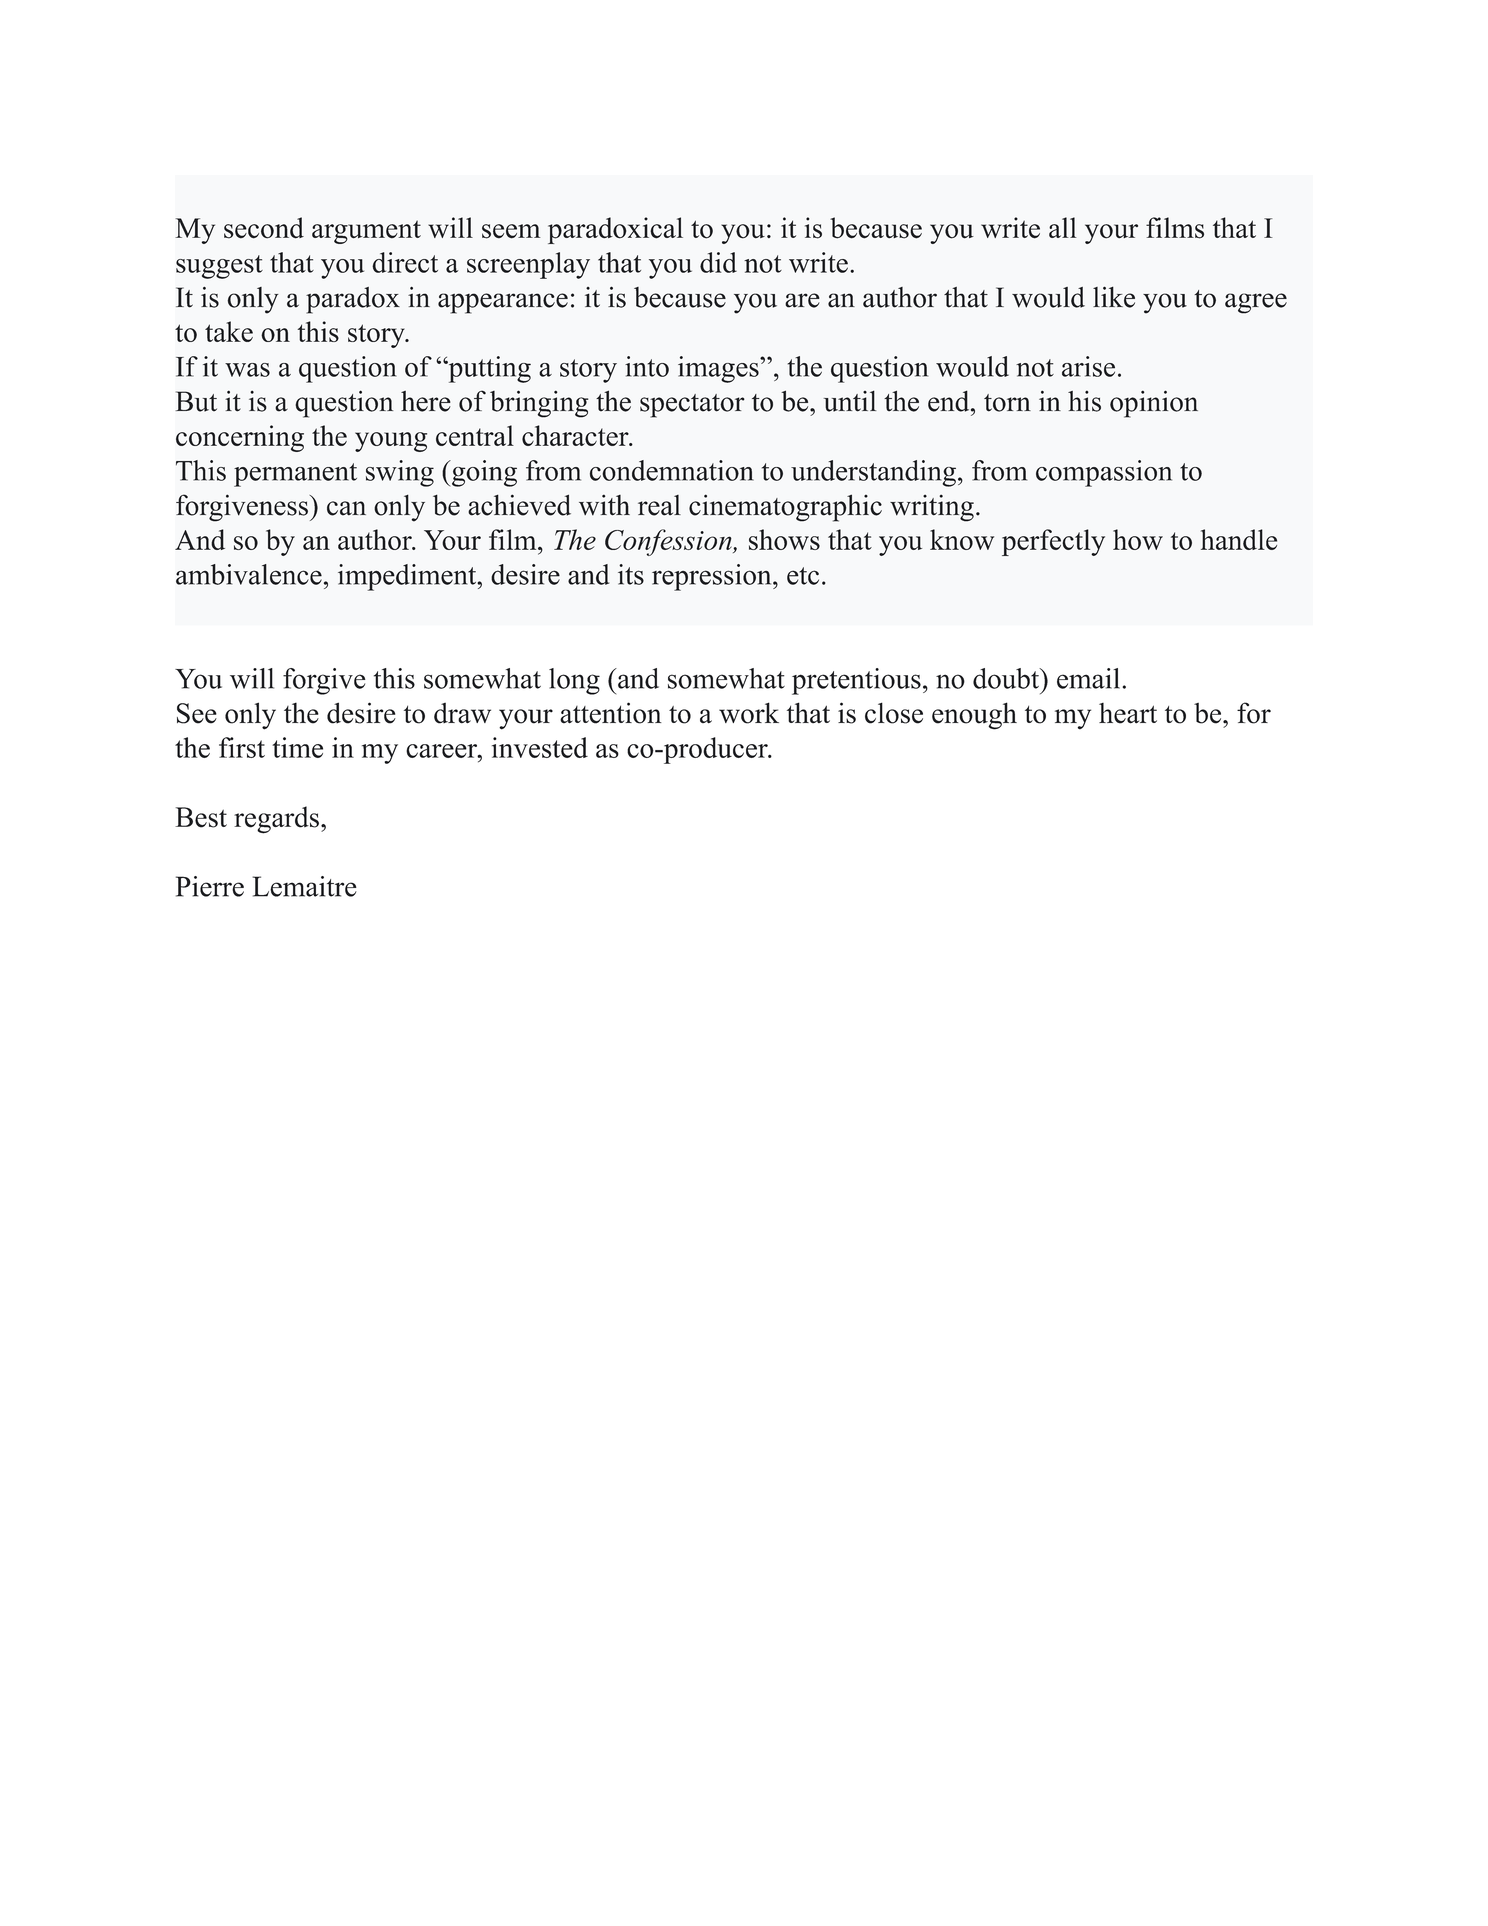 Image resolution: width=1488 pixels, height=1926 pixels. What do you see at coordinates (1154, 404) in the page?
I see `opinion` at bounding box center [1154, 404].
